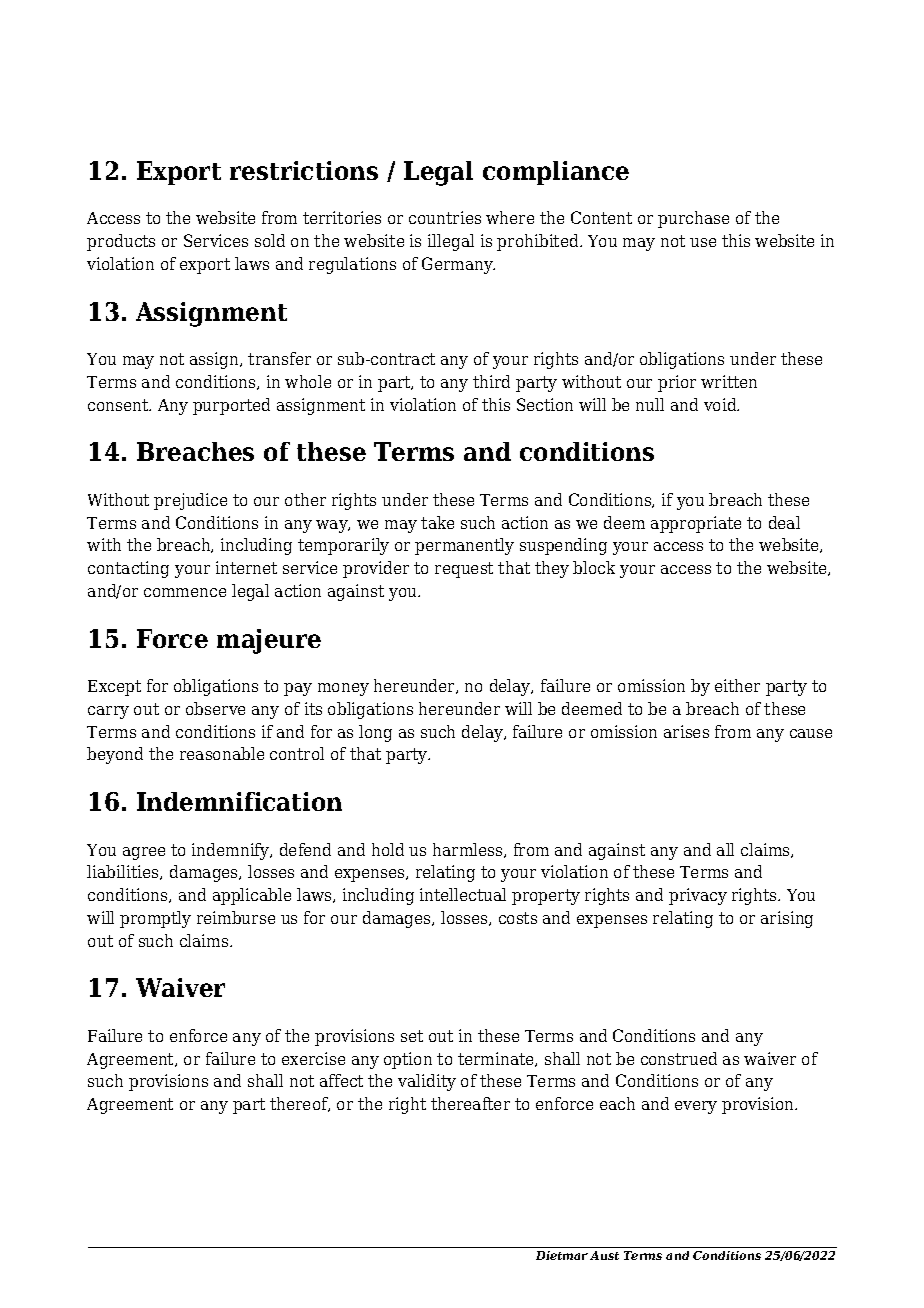 This screenshot has height=1308, width=924. I want to click on long, so click(375, 733).
